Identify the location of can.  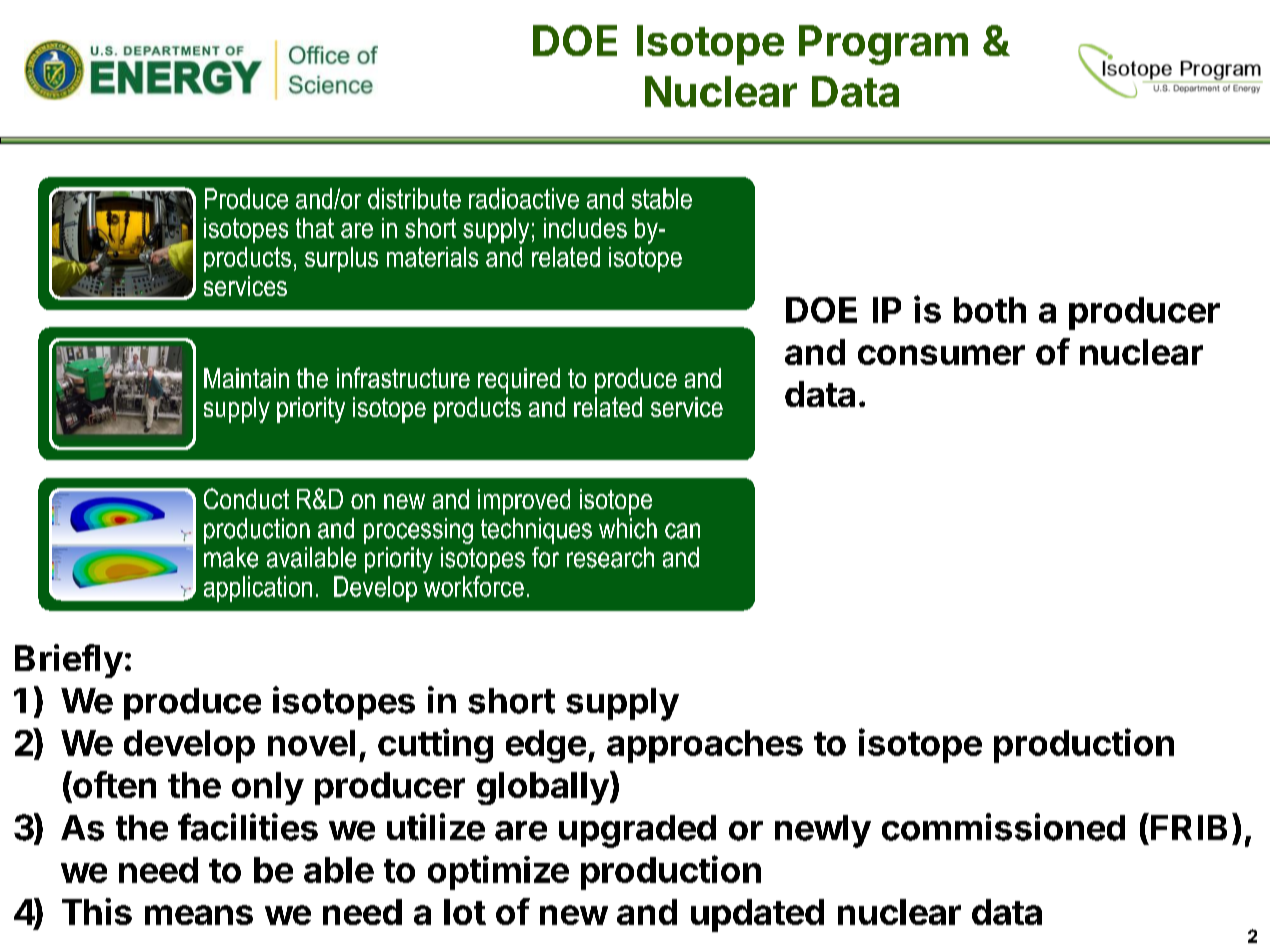
(682, 531).
